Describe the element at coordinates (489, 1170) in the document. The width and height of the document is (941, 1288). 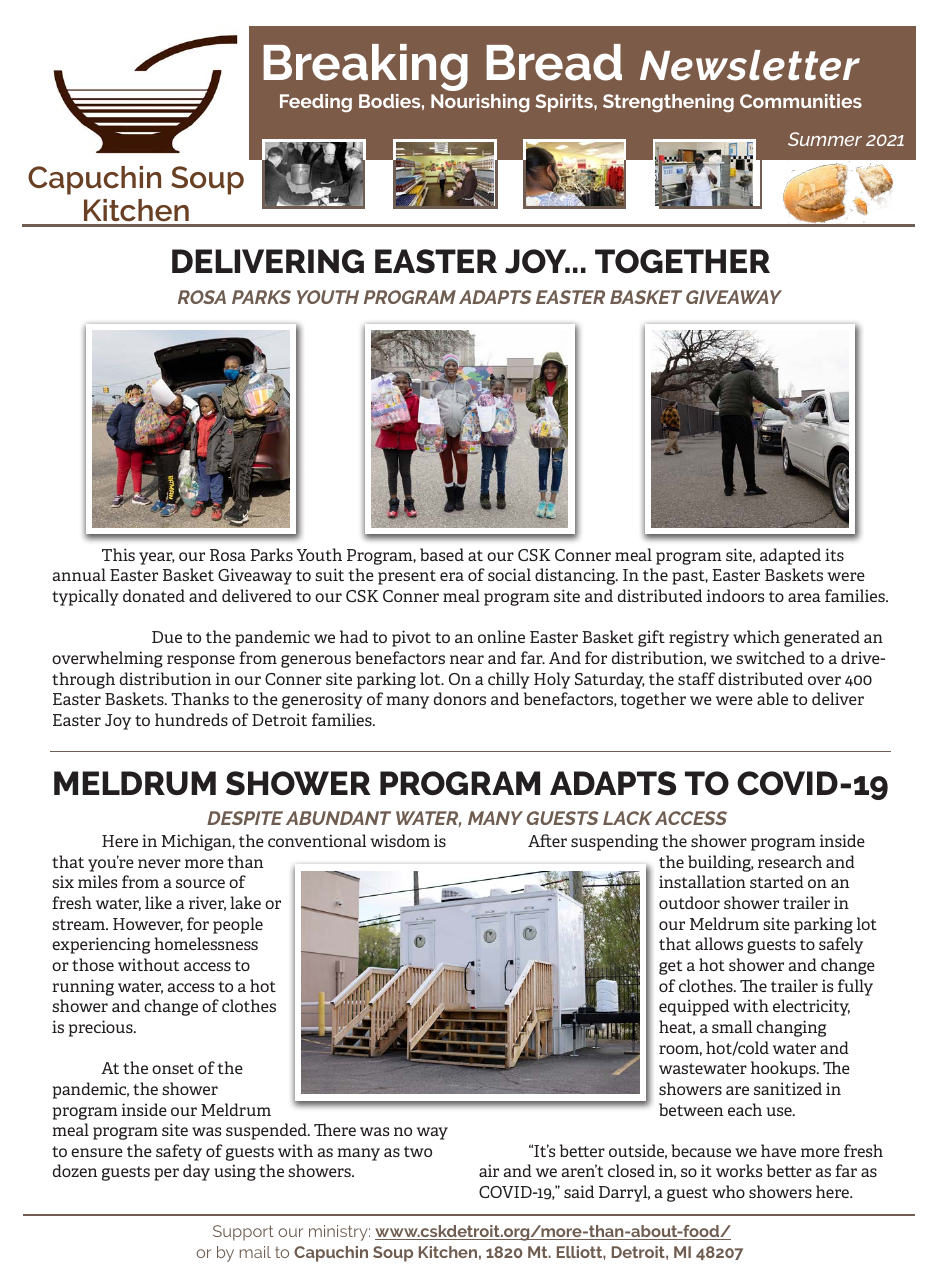
I see `air` at that location.
